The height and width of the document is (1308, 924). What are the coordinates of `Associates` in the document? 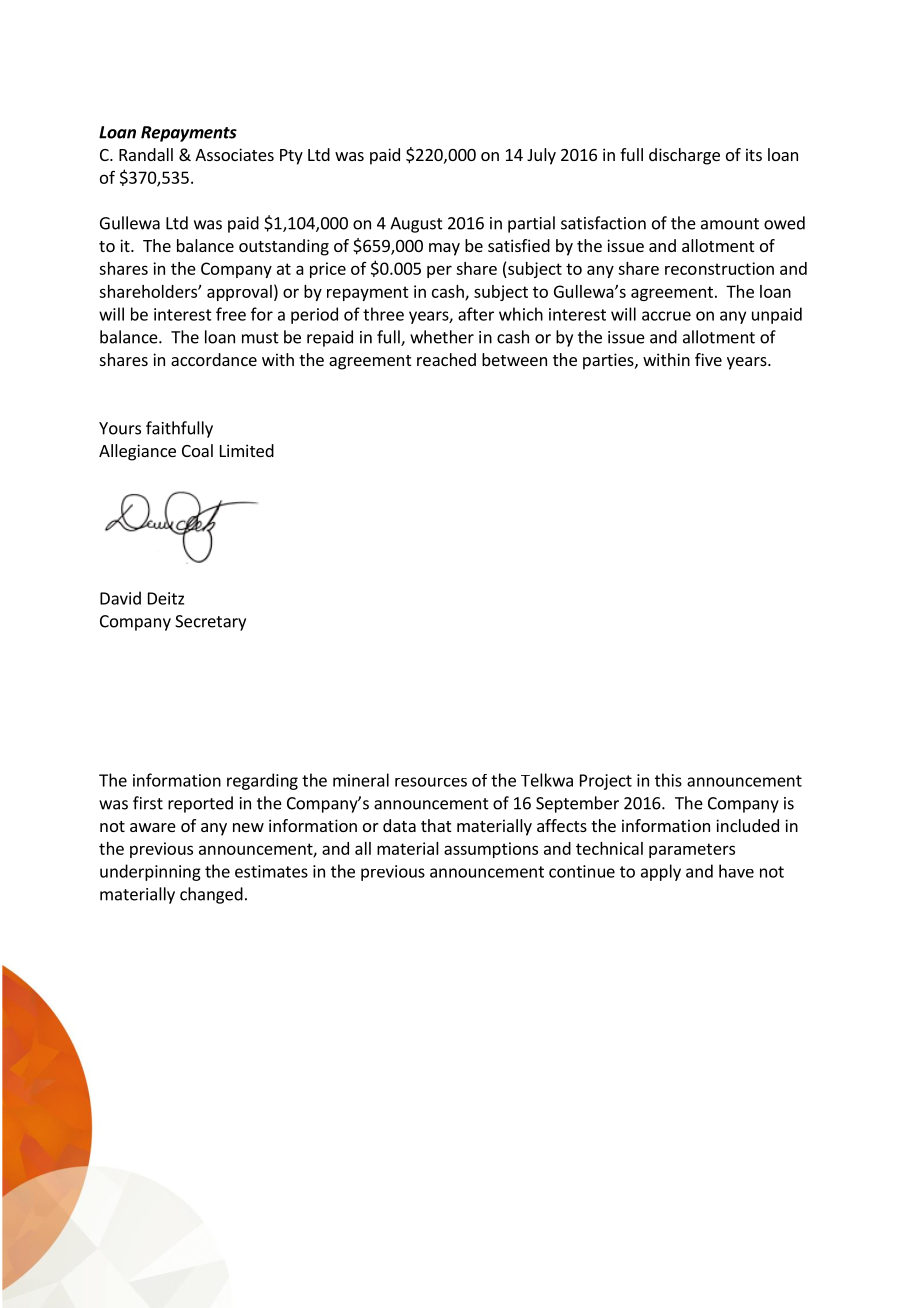 It's located at (234, 154).
